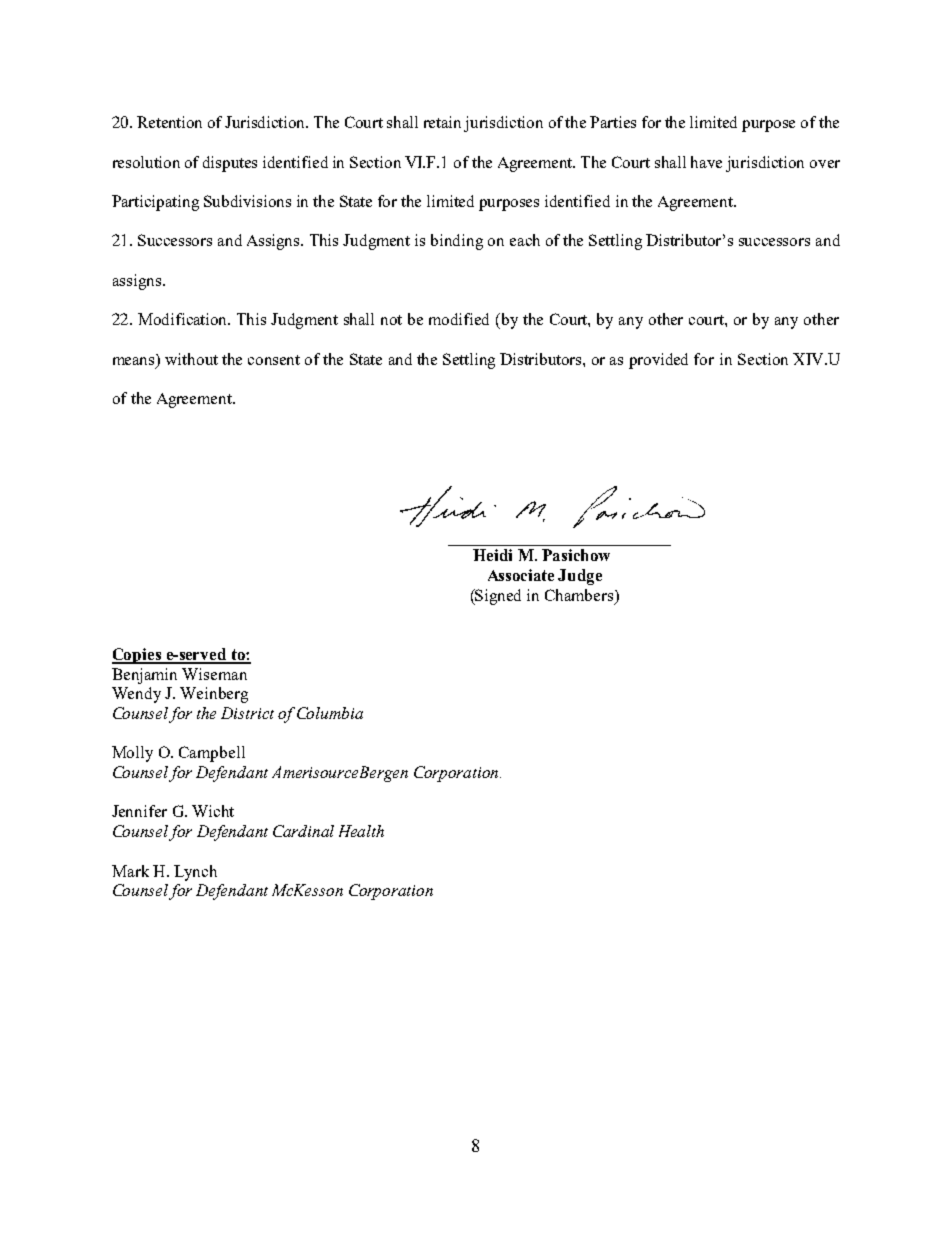  What do you see at coordinates (492, 555) in the page?
I see `Heidi` at bounding box center [492, 555].
